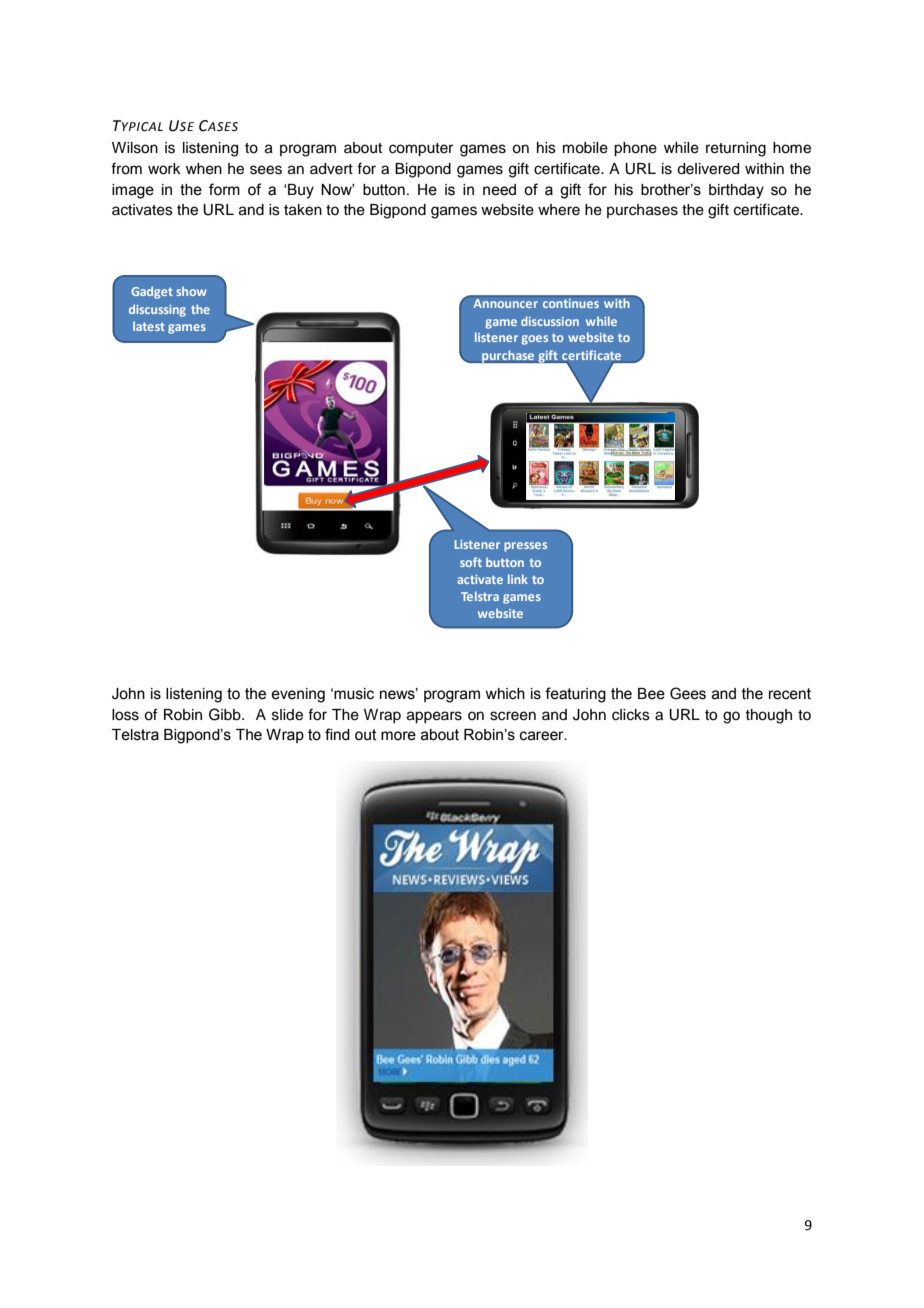  Describe the element at coordinates (421, 150) in the screenshot. I see `computer` at that location.
